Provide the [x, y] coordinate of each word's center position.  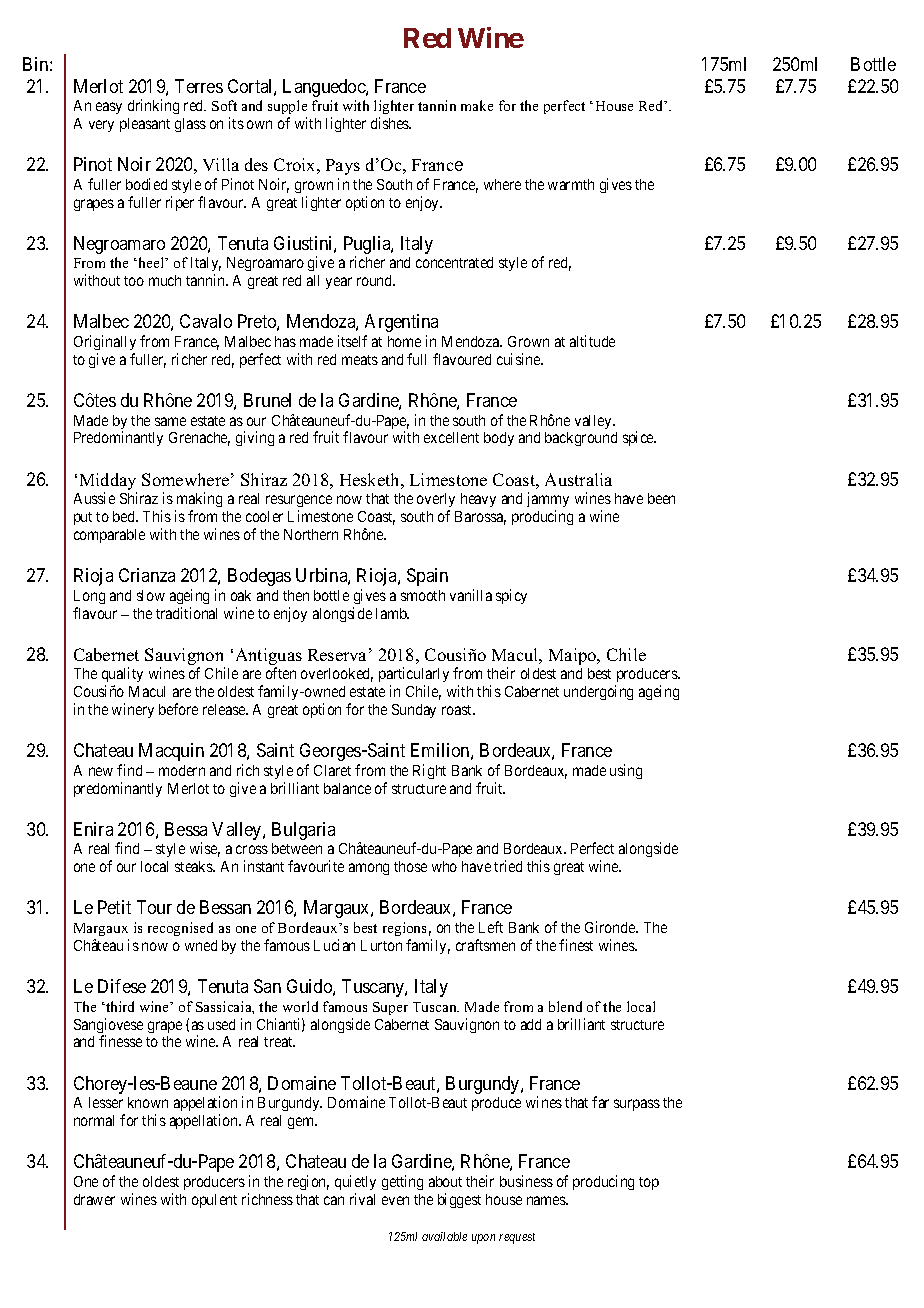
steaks [194, 866]
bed [125, 516]
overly [436, 502]
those [410, 866]
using [626, 771]
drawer [94, 1199]
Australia [578, 479]
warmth [571, 184]
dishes [391, 123]
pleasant [145, 125]
